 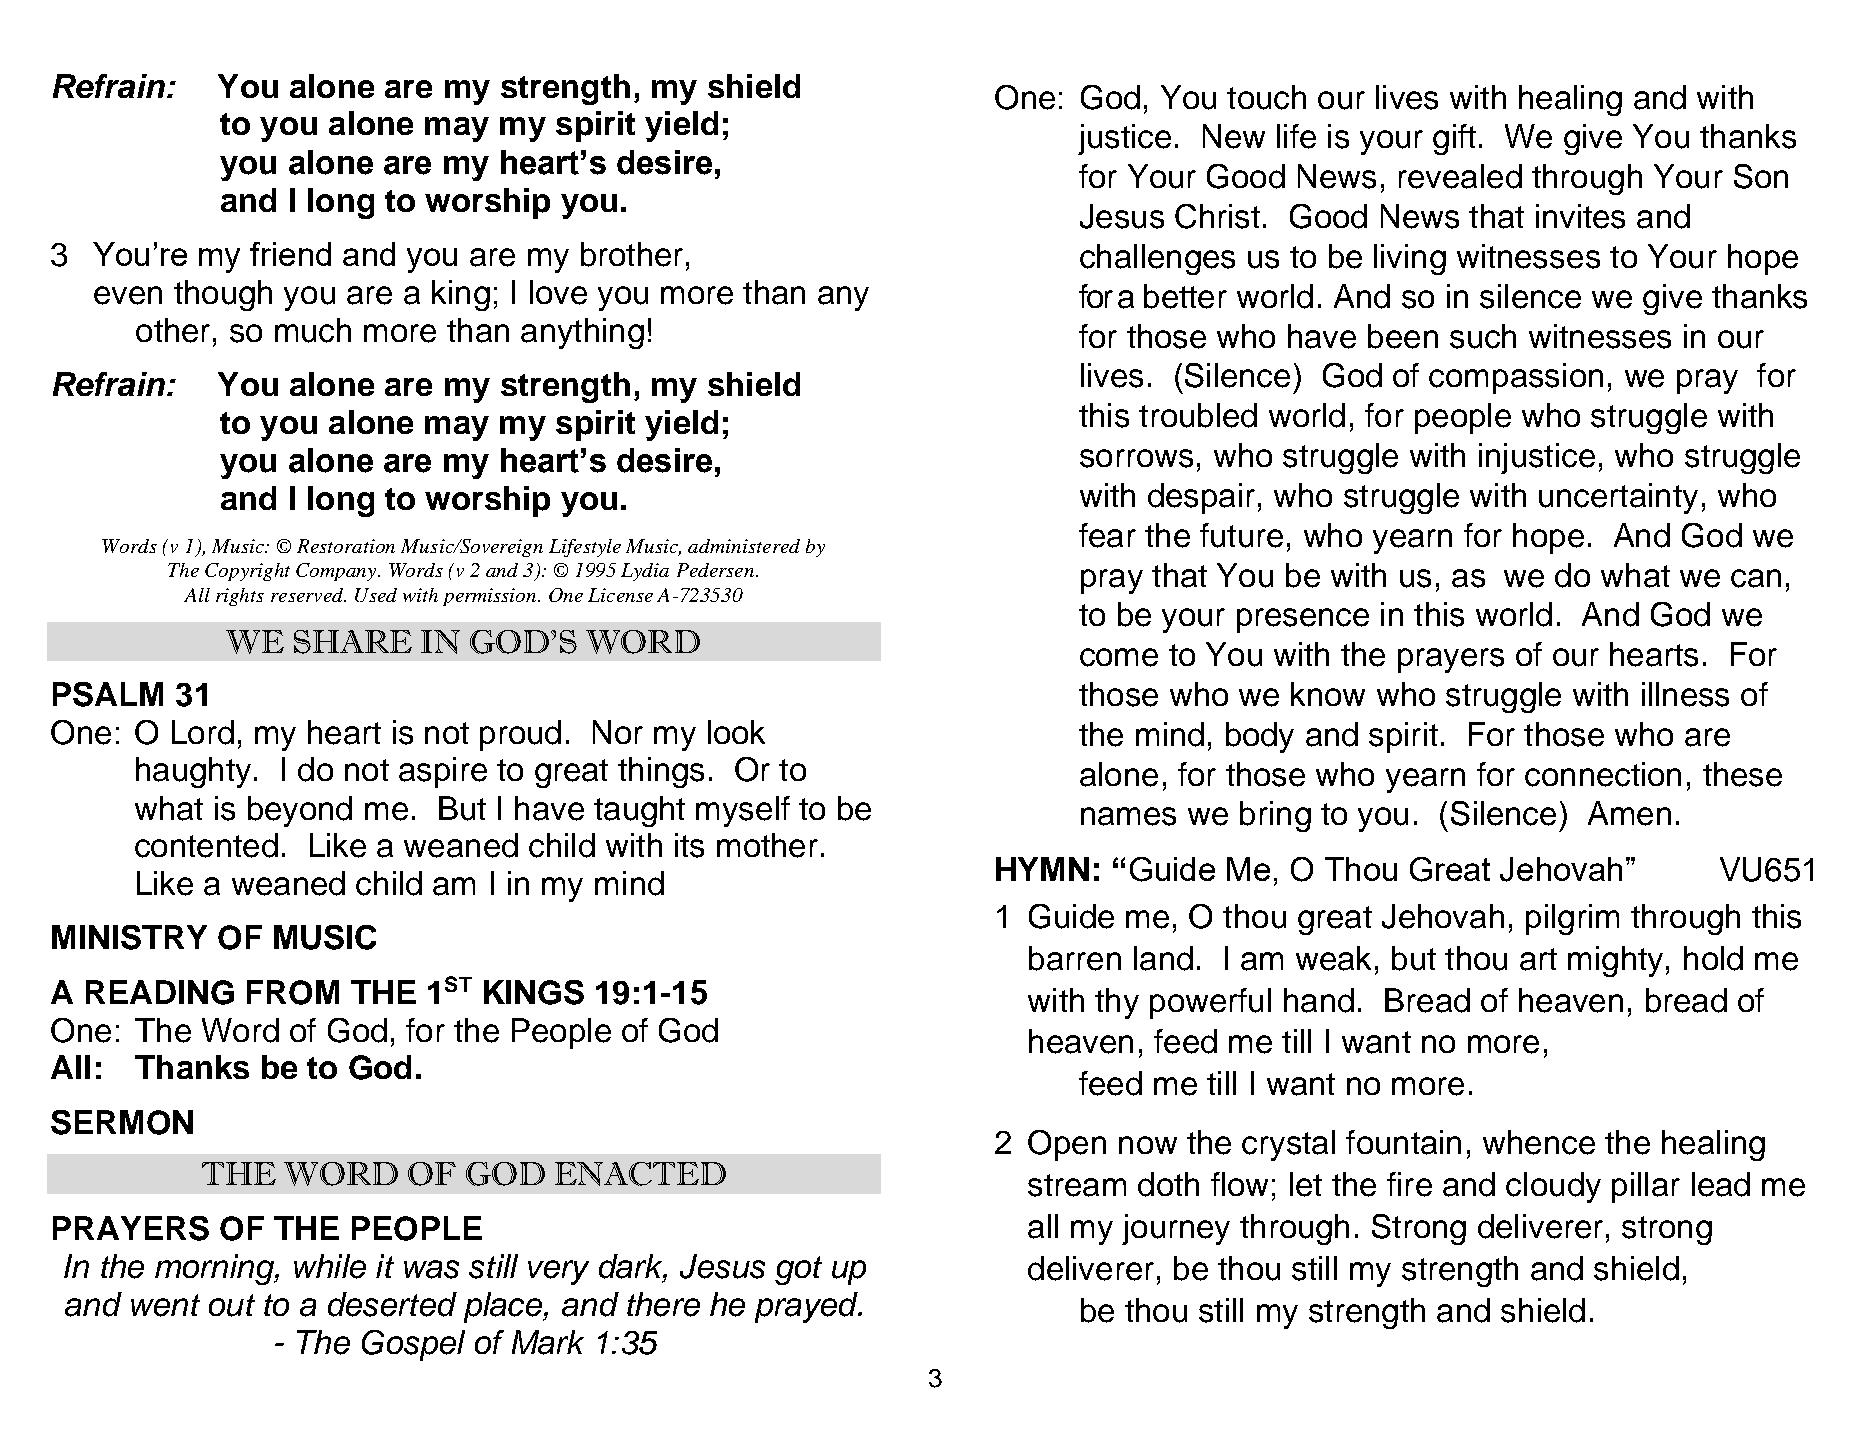 What do you see at coordinates (1266, 97) in the screenshot?
I see `touch` at bounding box center [1266, 97].
